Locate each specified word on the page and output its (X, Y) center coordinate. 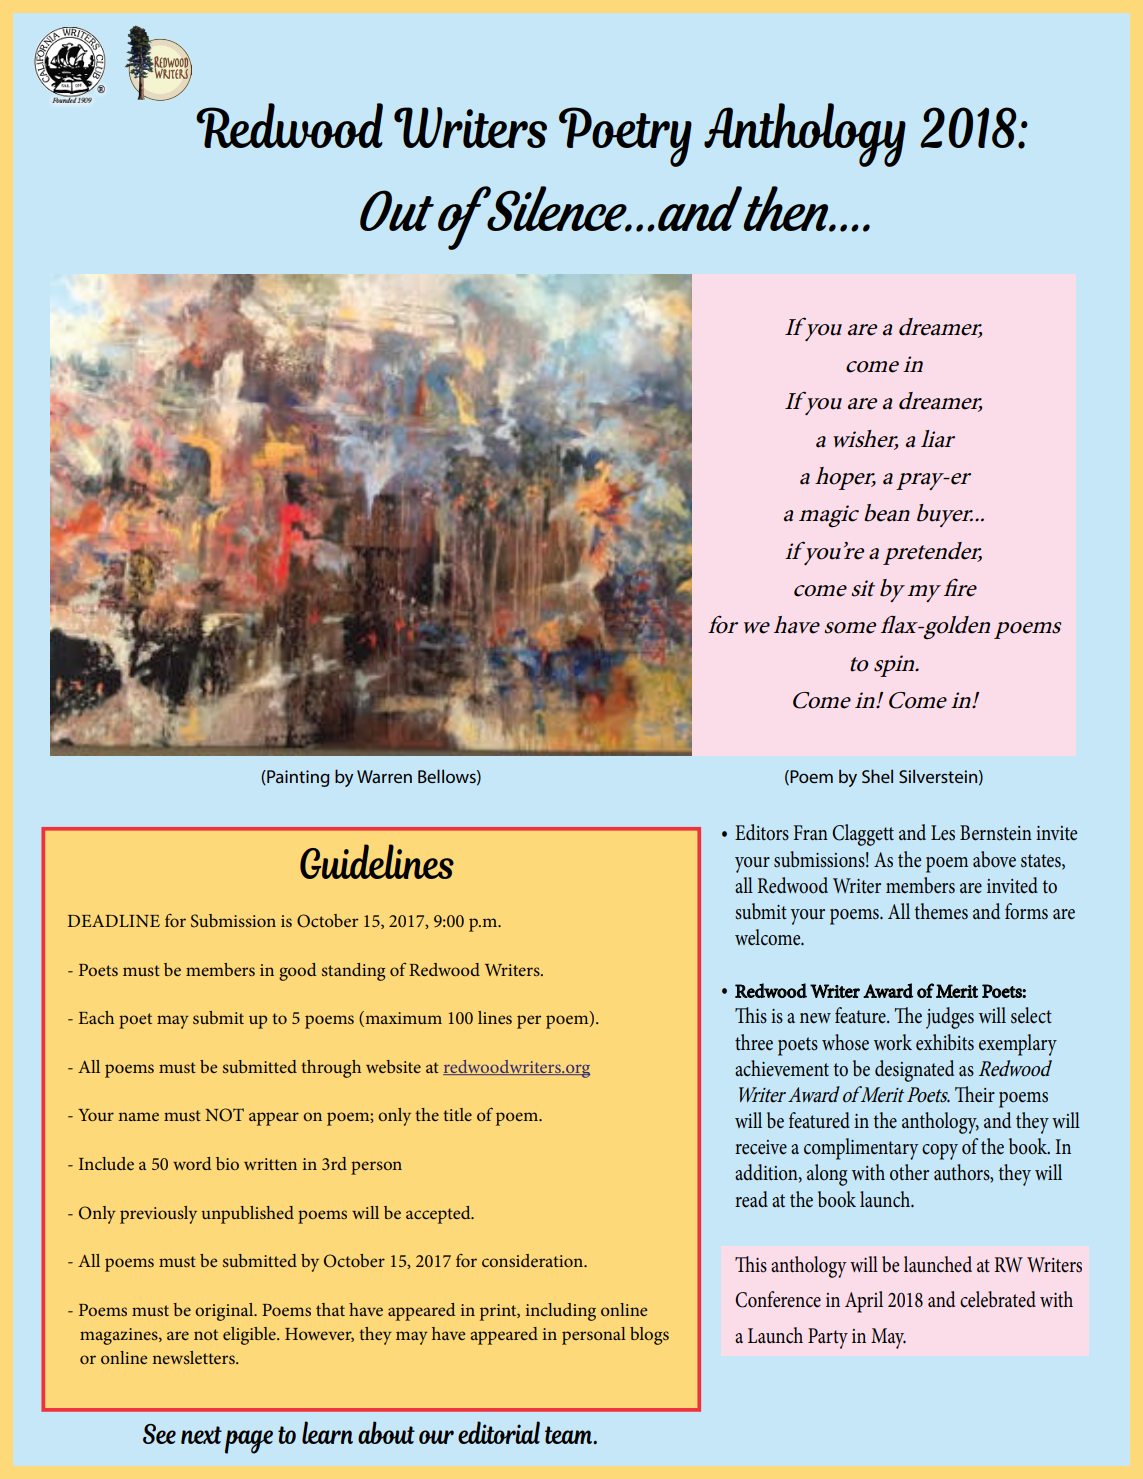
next (201, 1435)
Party (828, 1338)
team (569, 1435)
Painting (297, 778)
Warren (384, 776)
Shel (877, 776)
